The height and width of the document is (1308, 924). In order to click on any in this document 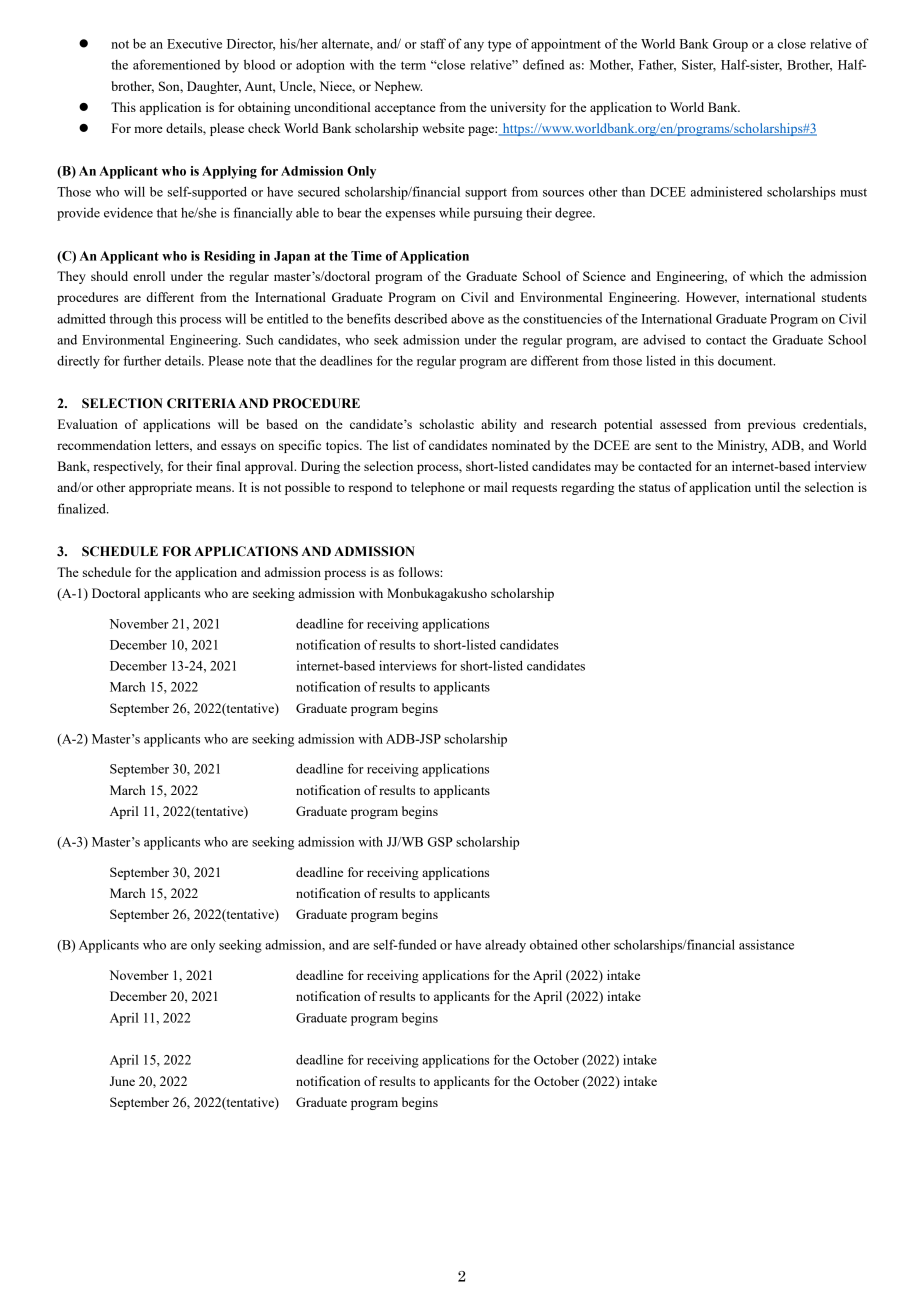, I will do `click(474, 47)`.
